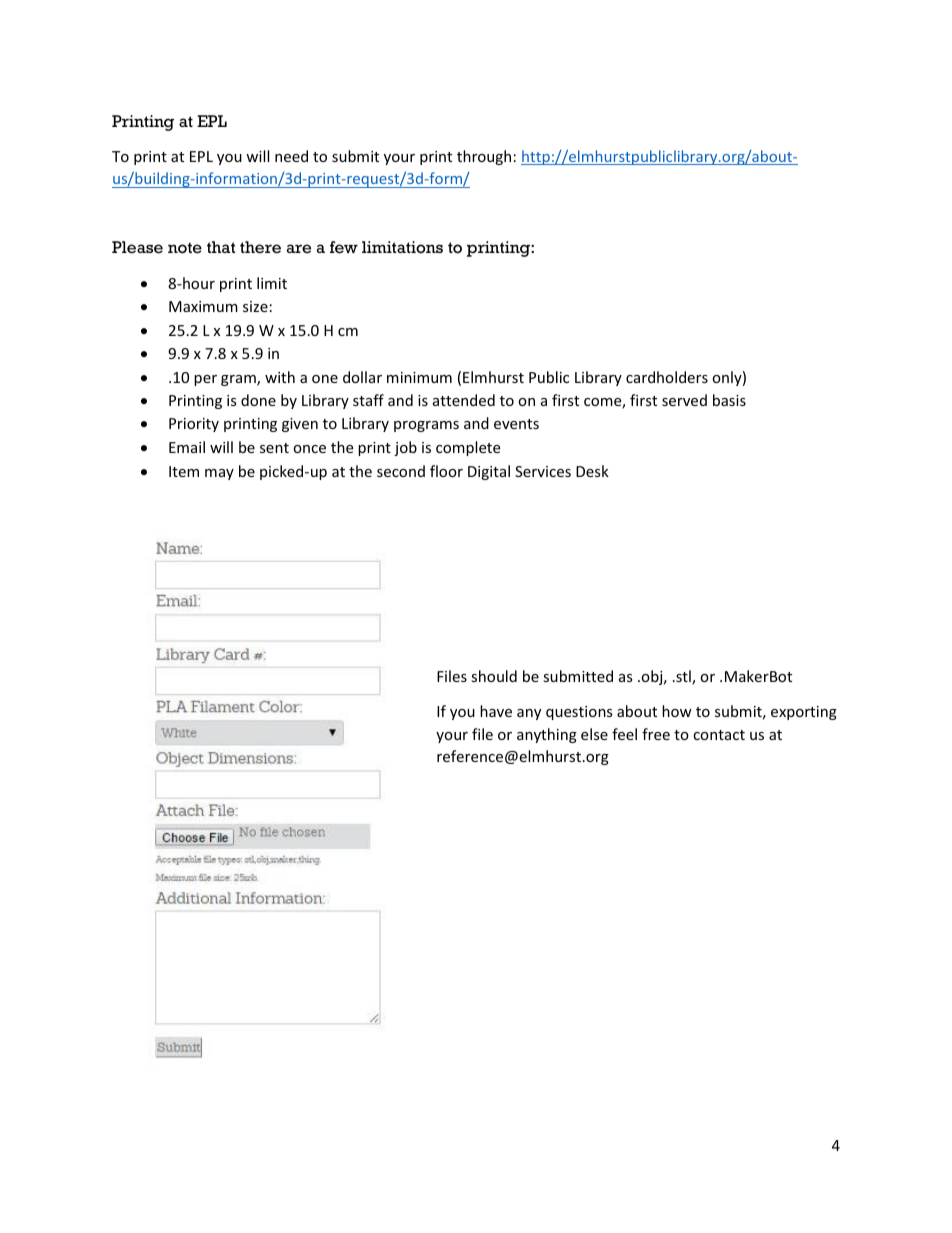 The image size is (952, 1233). What do you see at coordinates (274, 448) in the screenshot?
I see `sent` at bounding box center [274, 448].
